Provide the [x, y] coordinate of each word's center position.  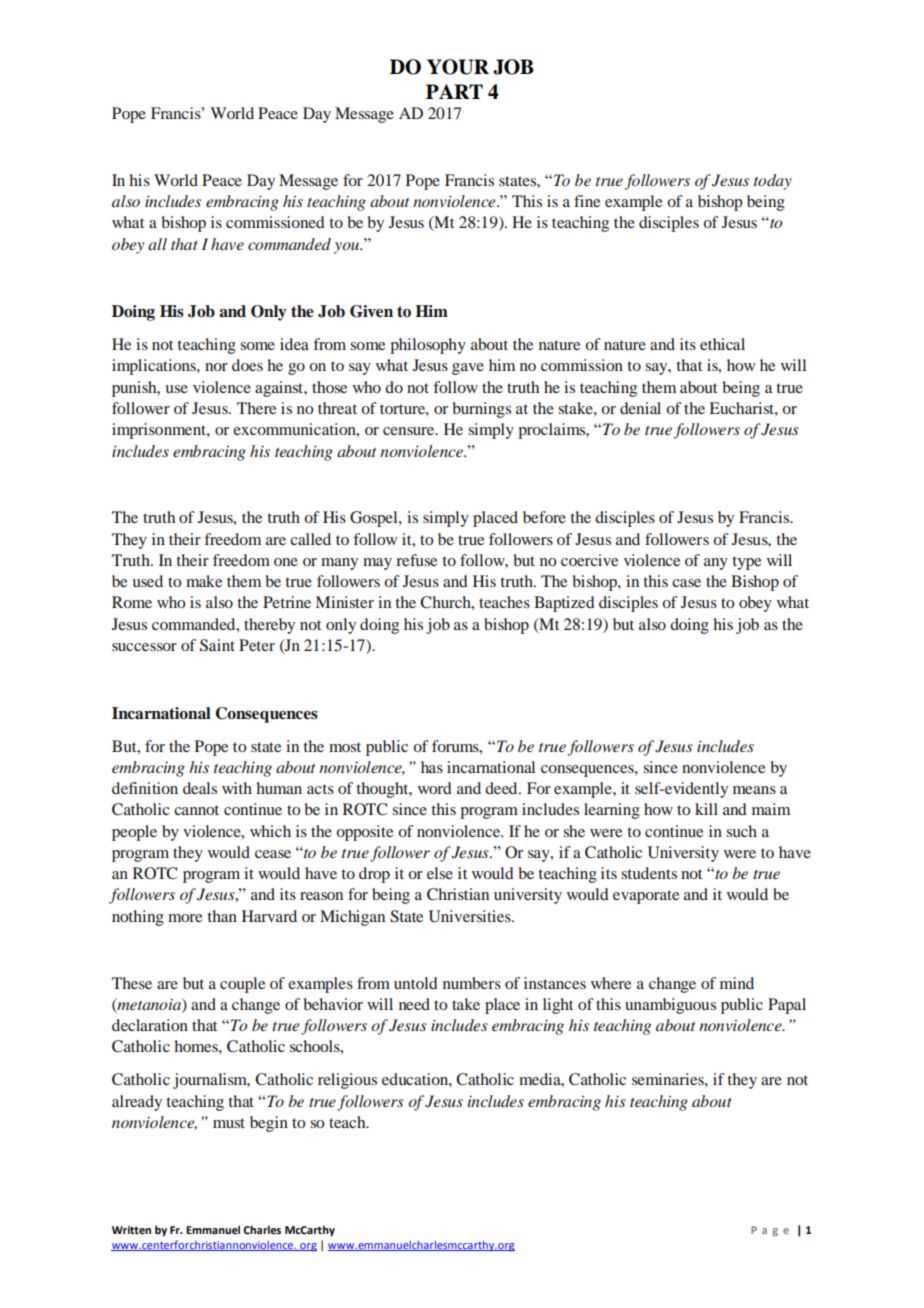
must [229, 1123]
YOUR [458, 67]
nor [216, 367]
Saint [217, 645]
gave [468, 369]
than [222, 916]
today [773, 182]
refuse [416, 560]
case [686, 583]
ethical [722, 344]
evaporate [646, 897]
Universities [471, 916]
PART [454, 91]
